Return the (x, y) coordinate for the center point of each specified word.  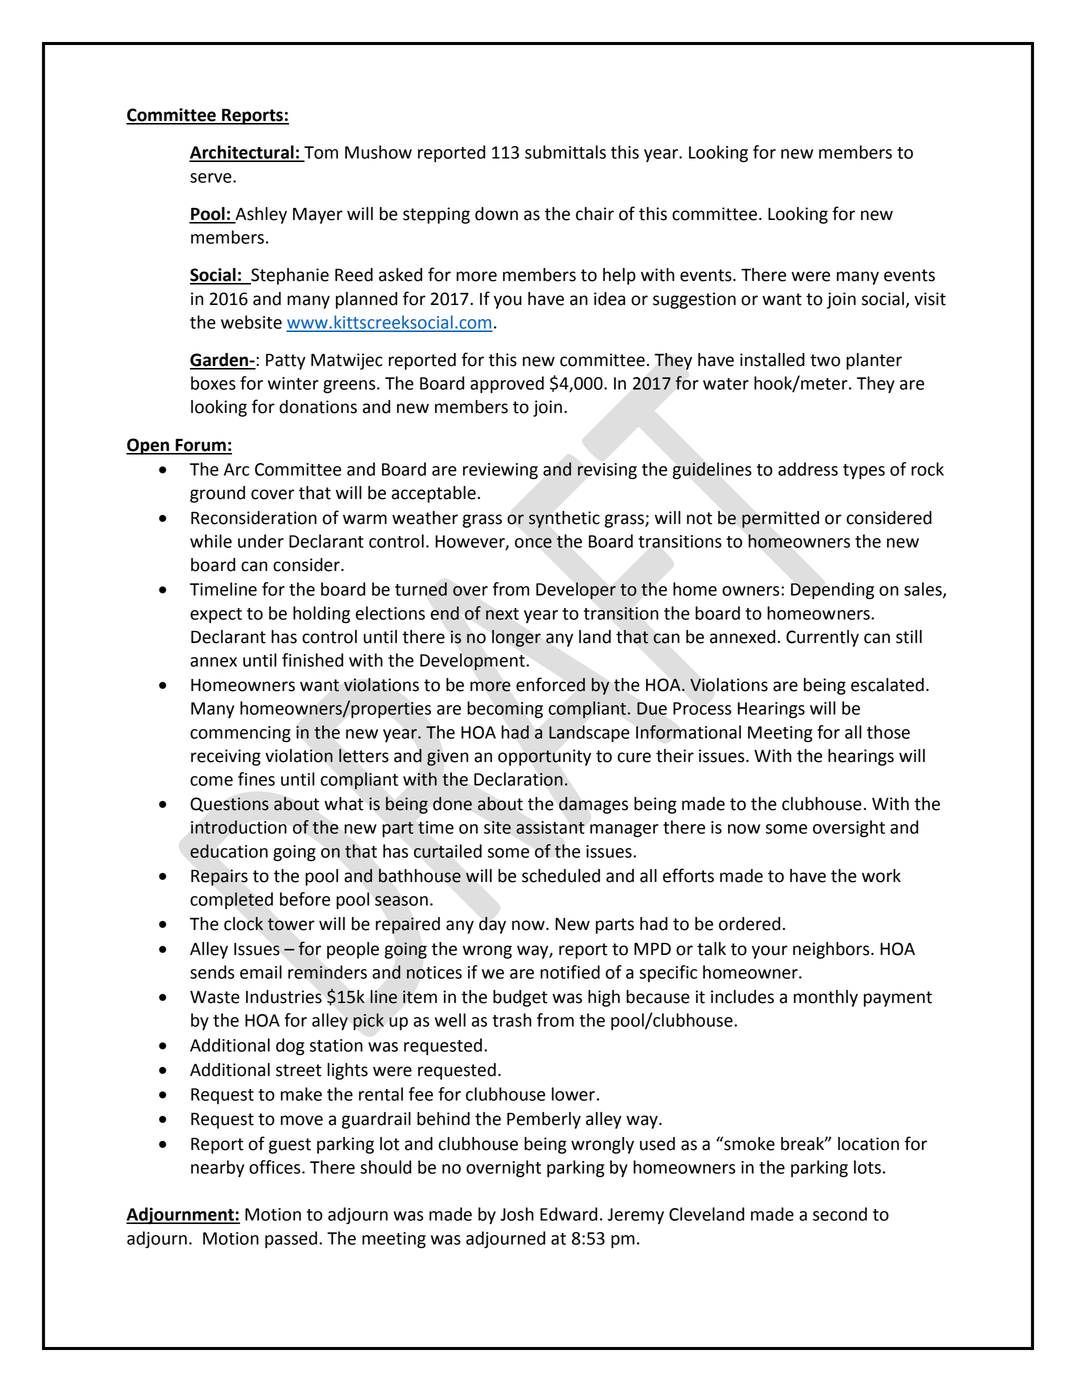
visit (930, 299)
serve (212, 178)
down (496, 214)
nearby (217, 1168)
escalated (887, 685)
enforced (550, 684)
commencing (240, 734)
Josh (517, 1214)
